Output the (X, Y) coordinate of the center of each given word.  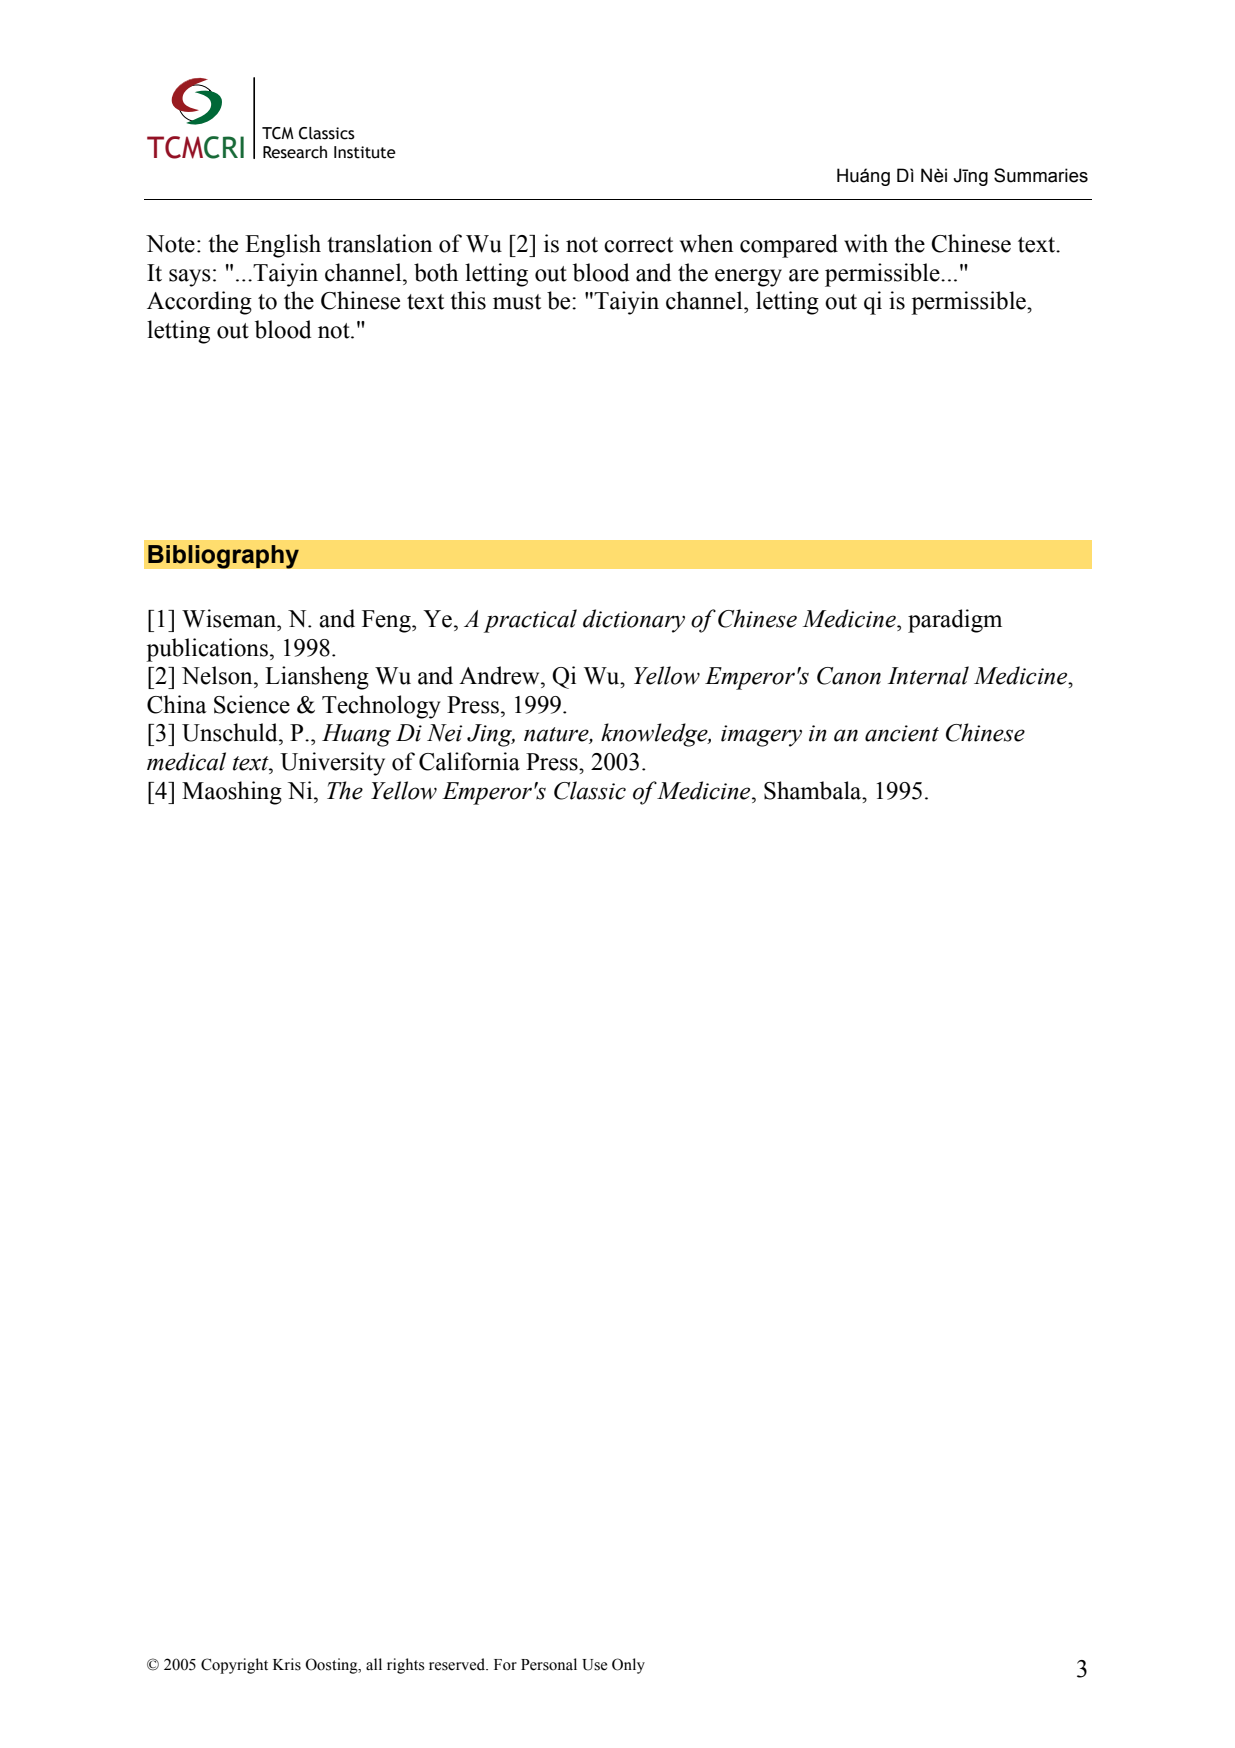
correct (638, 245)
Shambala (814, 790)
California (469, 761)
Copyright (234, 1666)
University (332, 764)
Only (628, 1666)
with (866, 243)
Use (594, 1665)
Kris (287, 1664)
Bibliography (223, 557)
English (283, 246)
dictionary (634, 621)
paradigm (955, 621)
